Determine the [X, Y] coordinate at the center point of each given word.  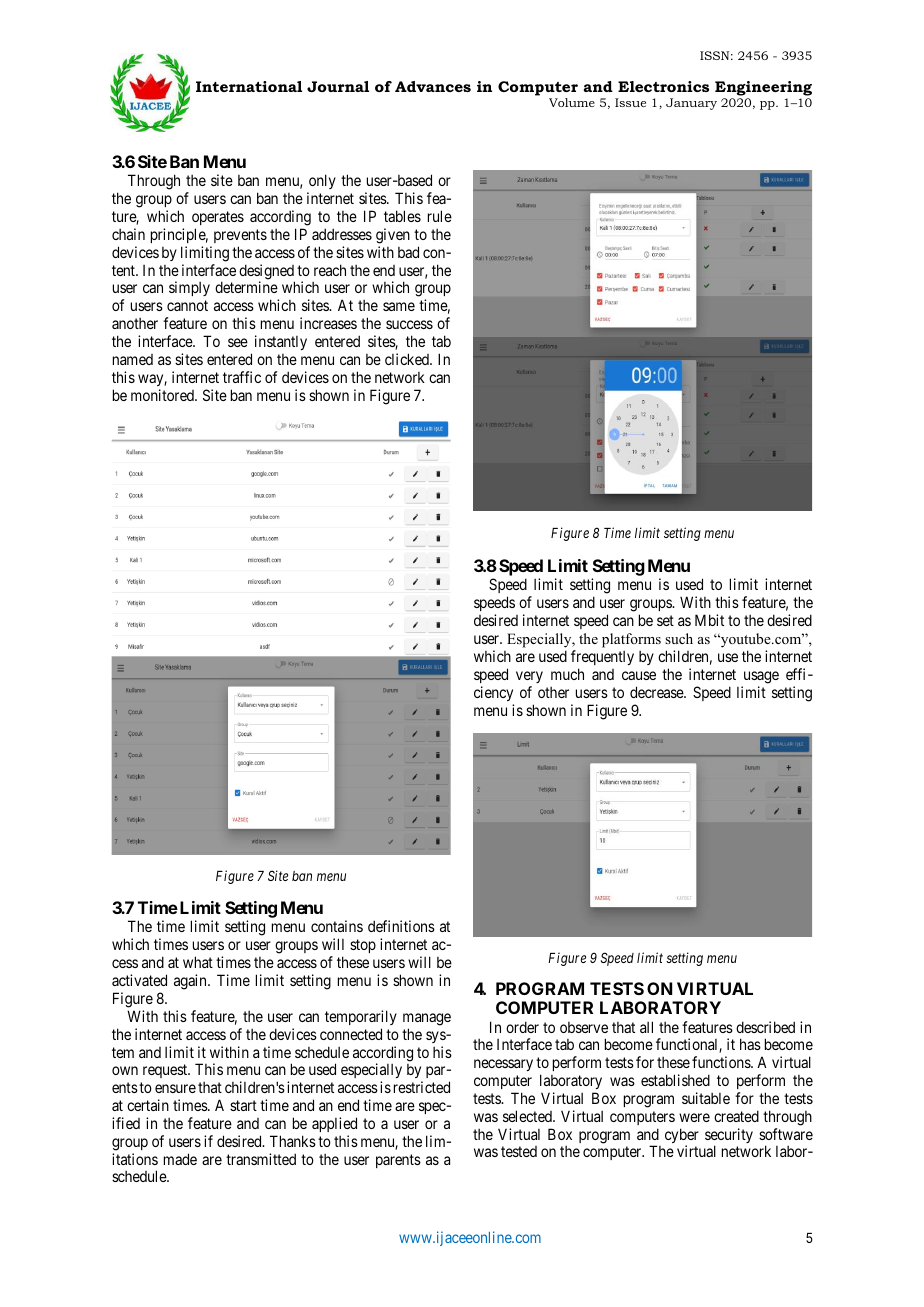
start [243, 1105]
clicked [408, 359]
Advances [433, 86]
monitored [163, 395]
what [198, 962]
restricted [422, 1087]
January [691, 104]
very [529, 677]
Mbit [709, 620]
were [694, 1117]
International [249, 86]
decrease [657, 692]
